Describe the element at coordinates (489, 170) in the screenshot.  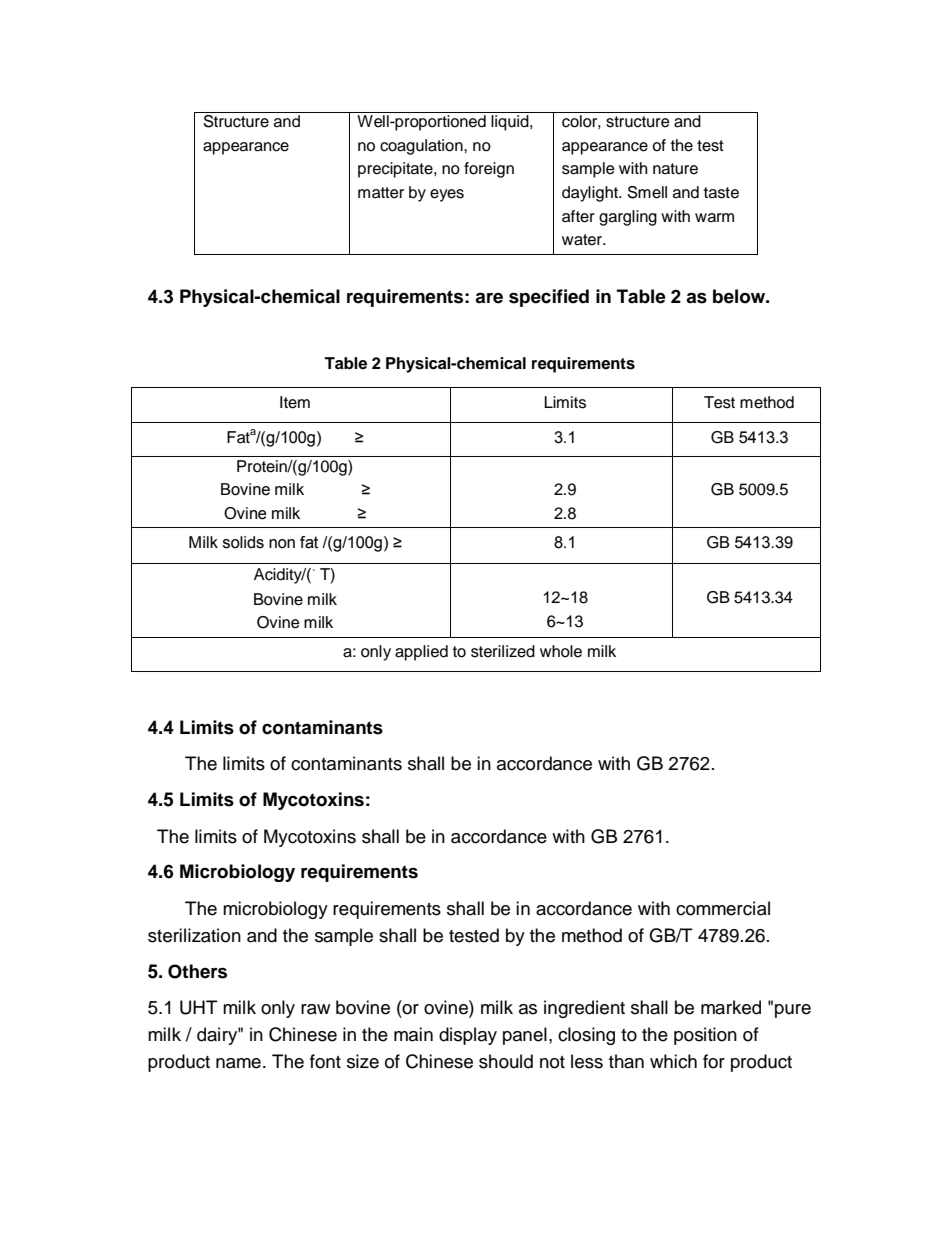
I see `foreign` at that location.
